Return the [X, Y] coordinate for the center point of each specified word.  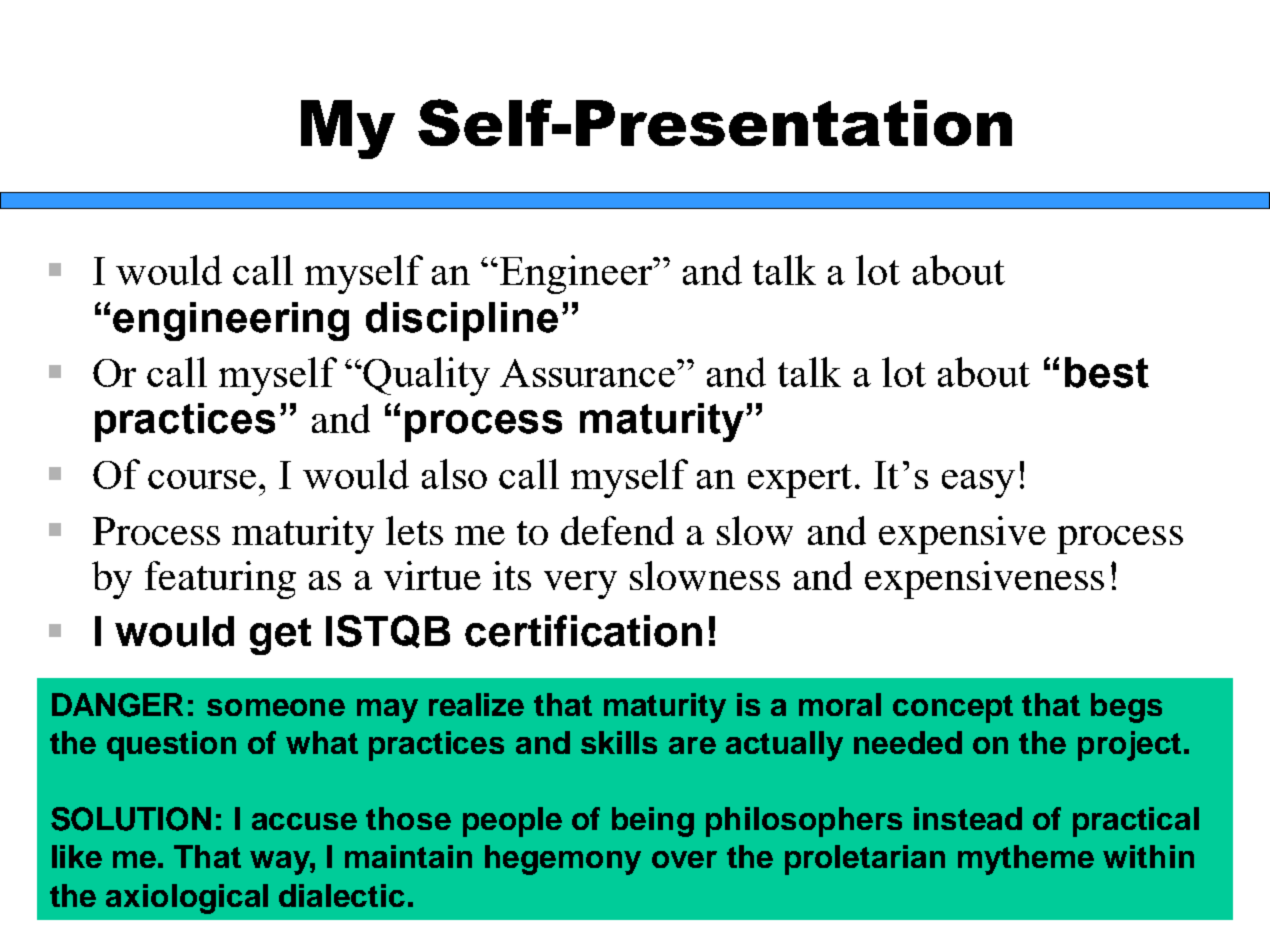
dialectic [342, 895]
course [202, 479]
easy [978, 484]
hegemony [563, 860]
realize [476, 704]
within [1148, 856]
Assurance [589, 373]
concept [953, 709]
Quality [426, 376]
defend [617, 530]
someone [276, 707]
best [1107, 372]
